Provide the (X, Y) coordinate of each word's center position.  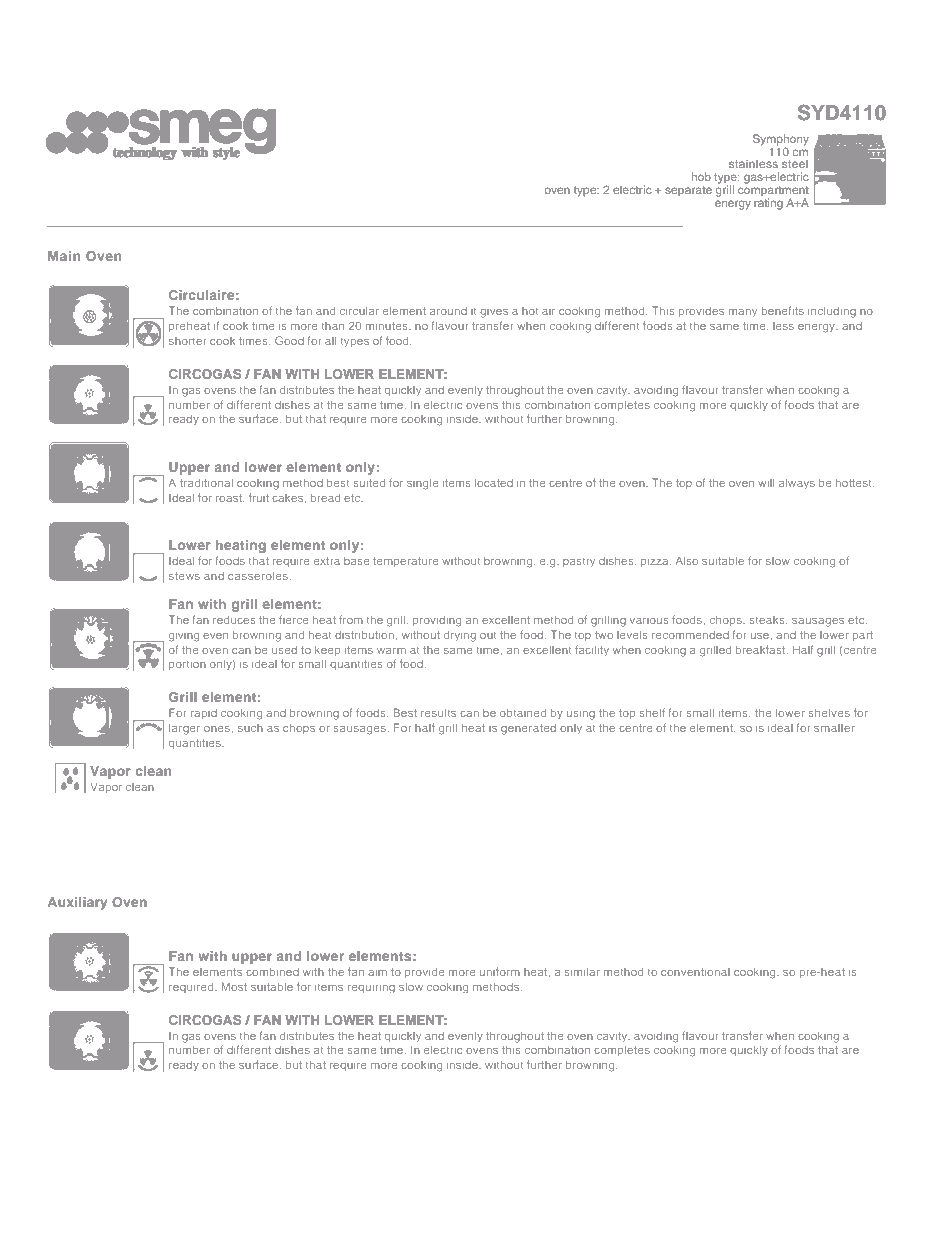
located (494, 483)
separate (688, 191)
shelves (829, 713)
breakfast (762, 649)
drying (460, 636)
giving (184, 637)
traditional (206, 483)
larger (184, 729)
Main (64, 256)
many (743, 313)
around (448, 311)
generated (528, 729)
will (766, 483)
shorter (187, 341)
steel (795, 163)
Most (234, 986)
